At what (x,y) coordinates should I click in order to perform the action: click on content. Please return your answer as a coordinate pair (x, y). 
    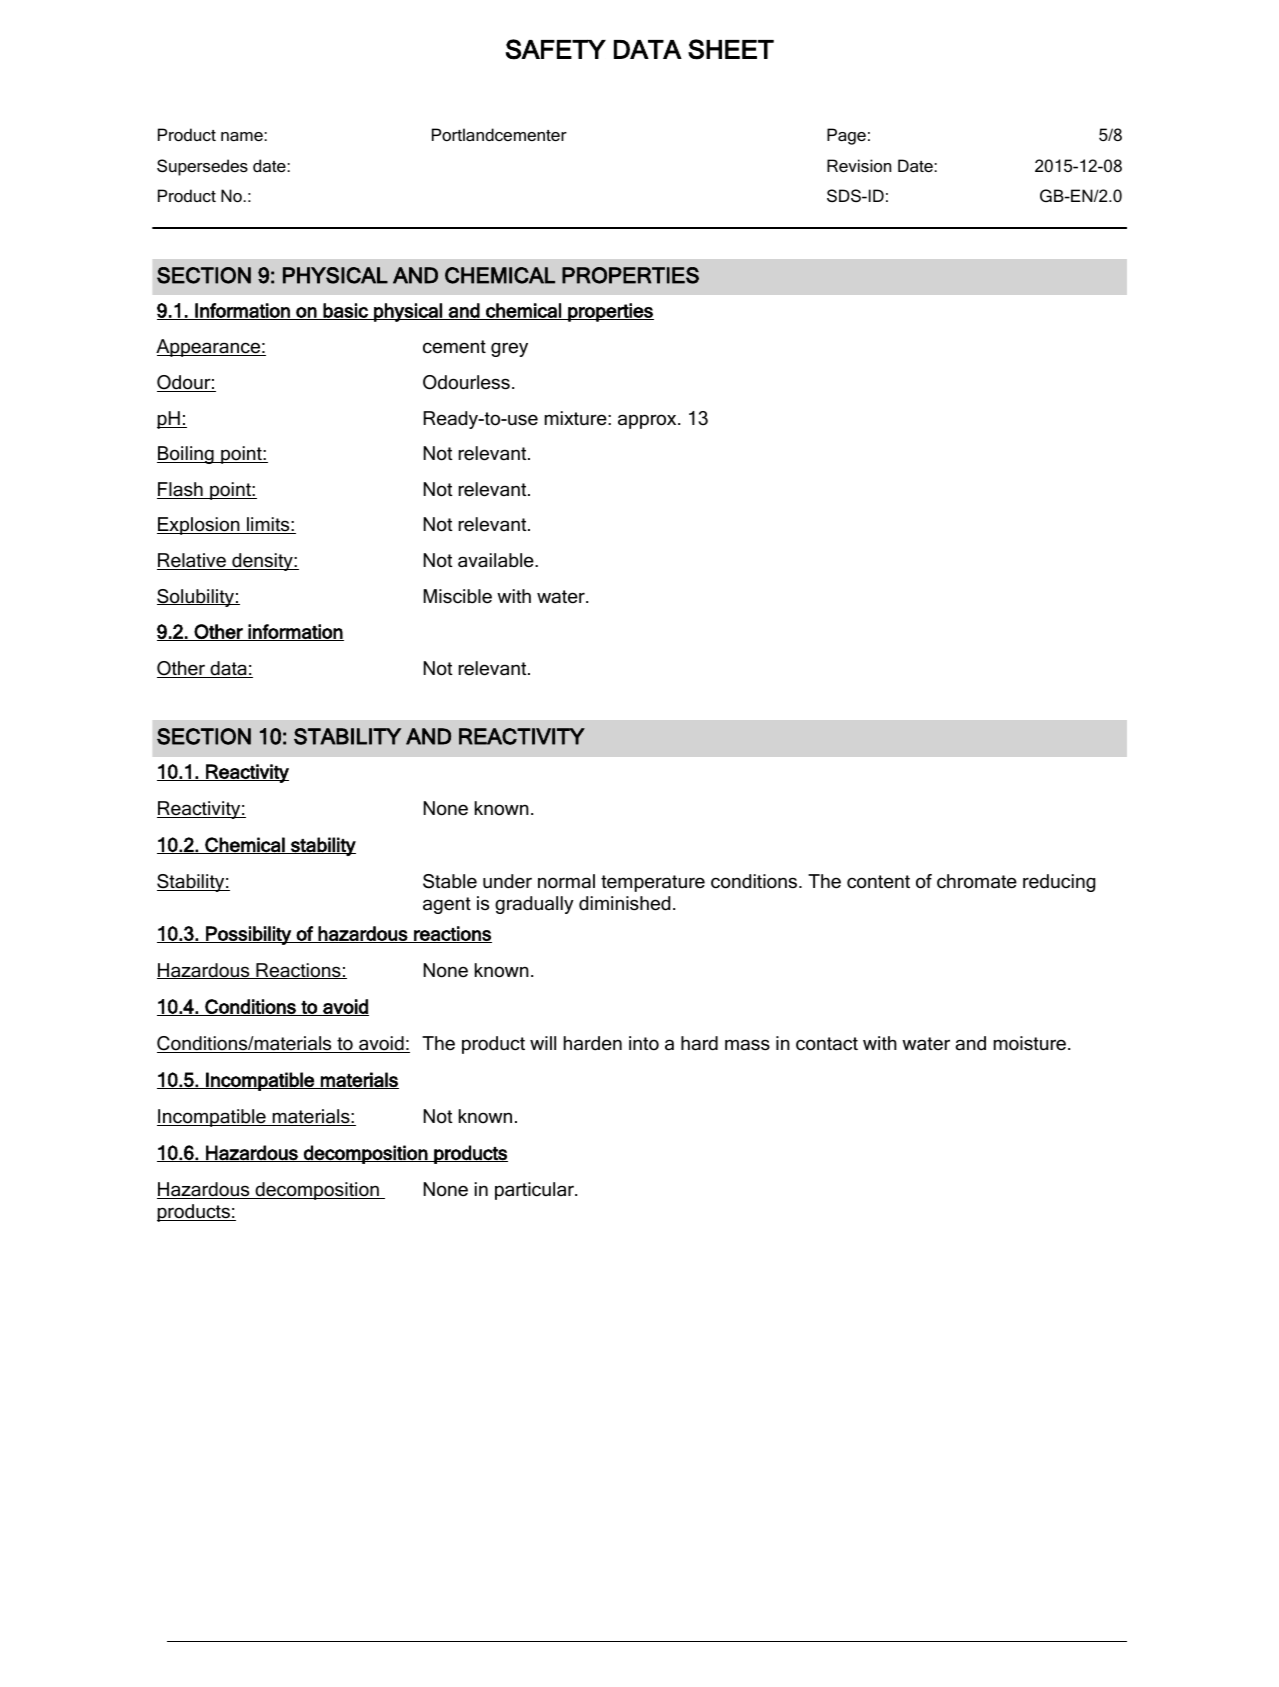
    Looking at the image, I should click on (878, 882).
